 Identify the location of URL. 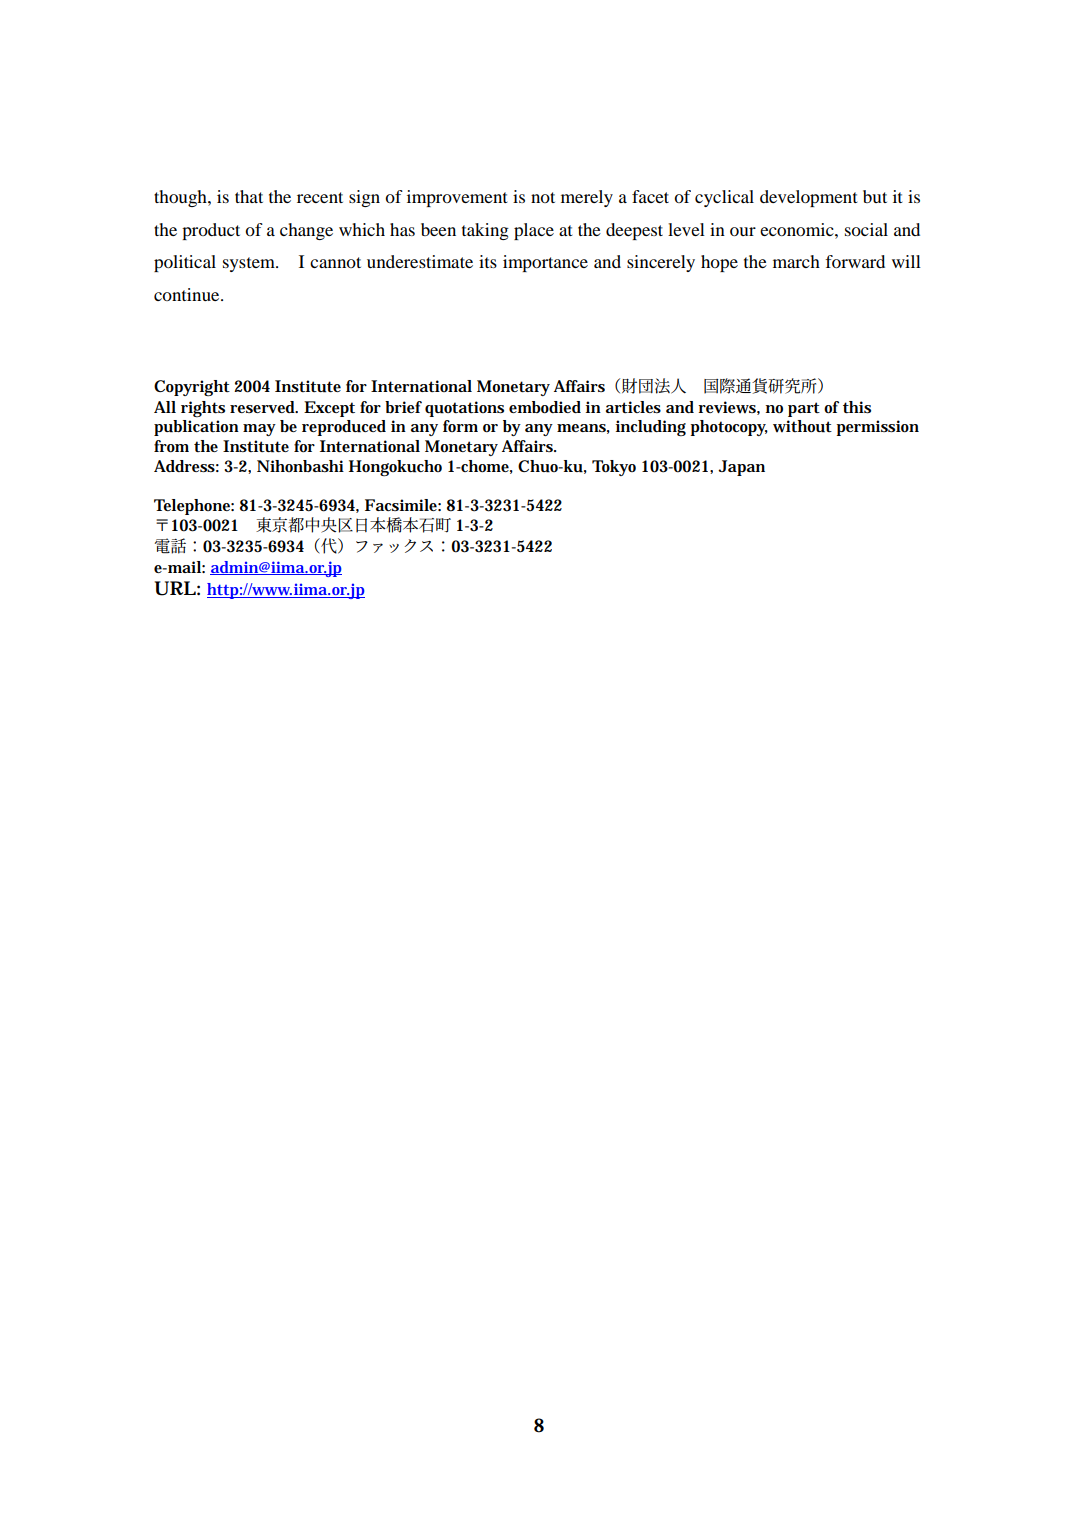
(175, 588).
